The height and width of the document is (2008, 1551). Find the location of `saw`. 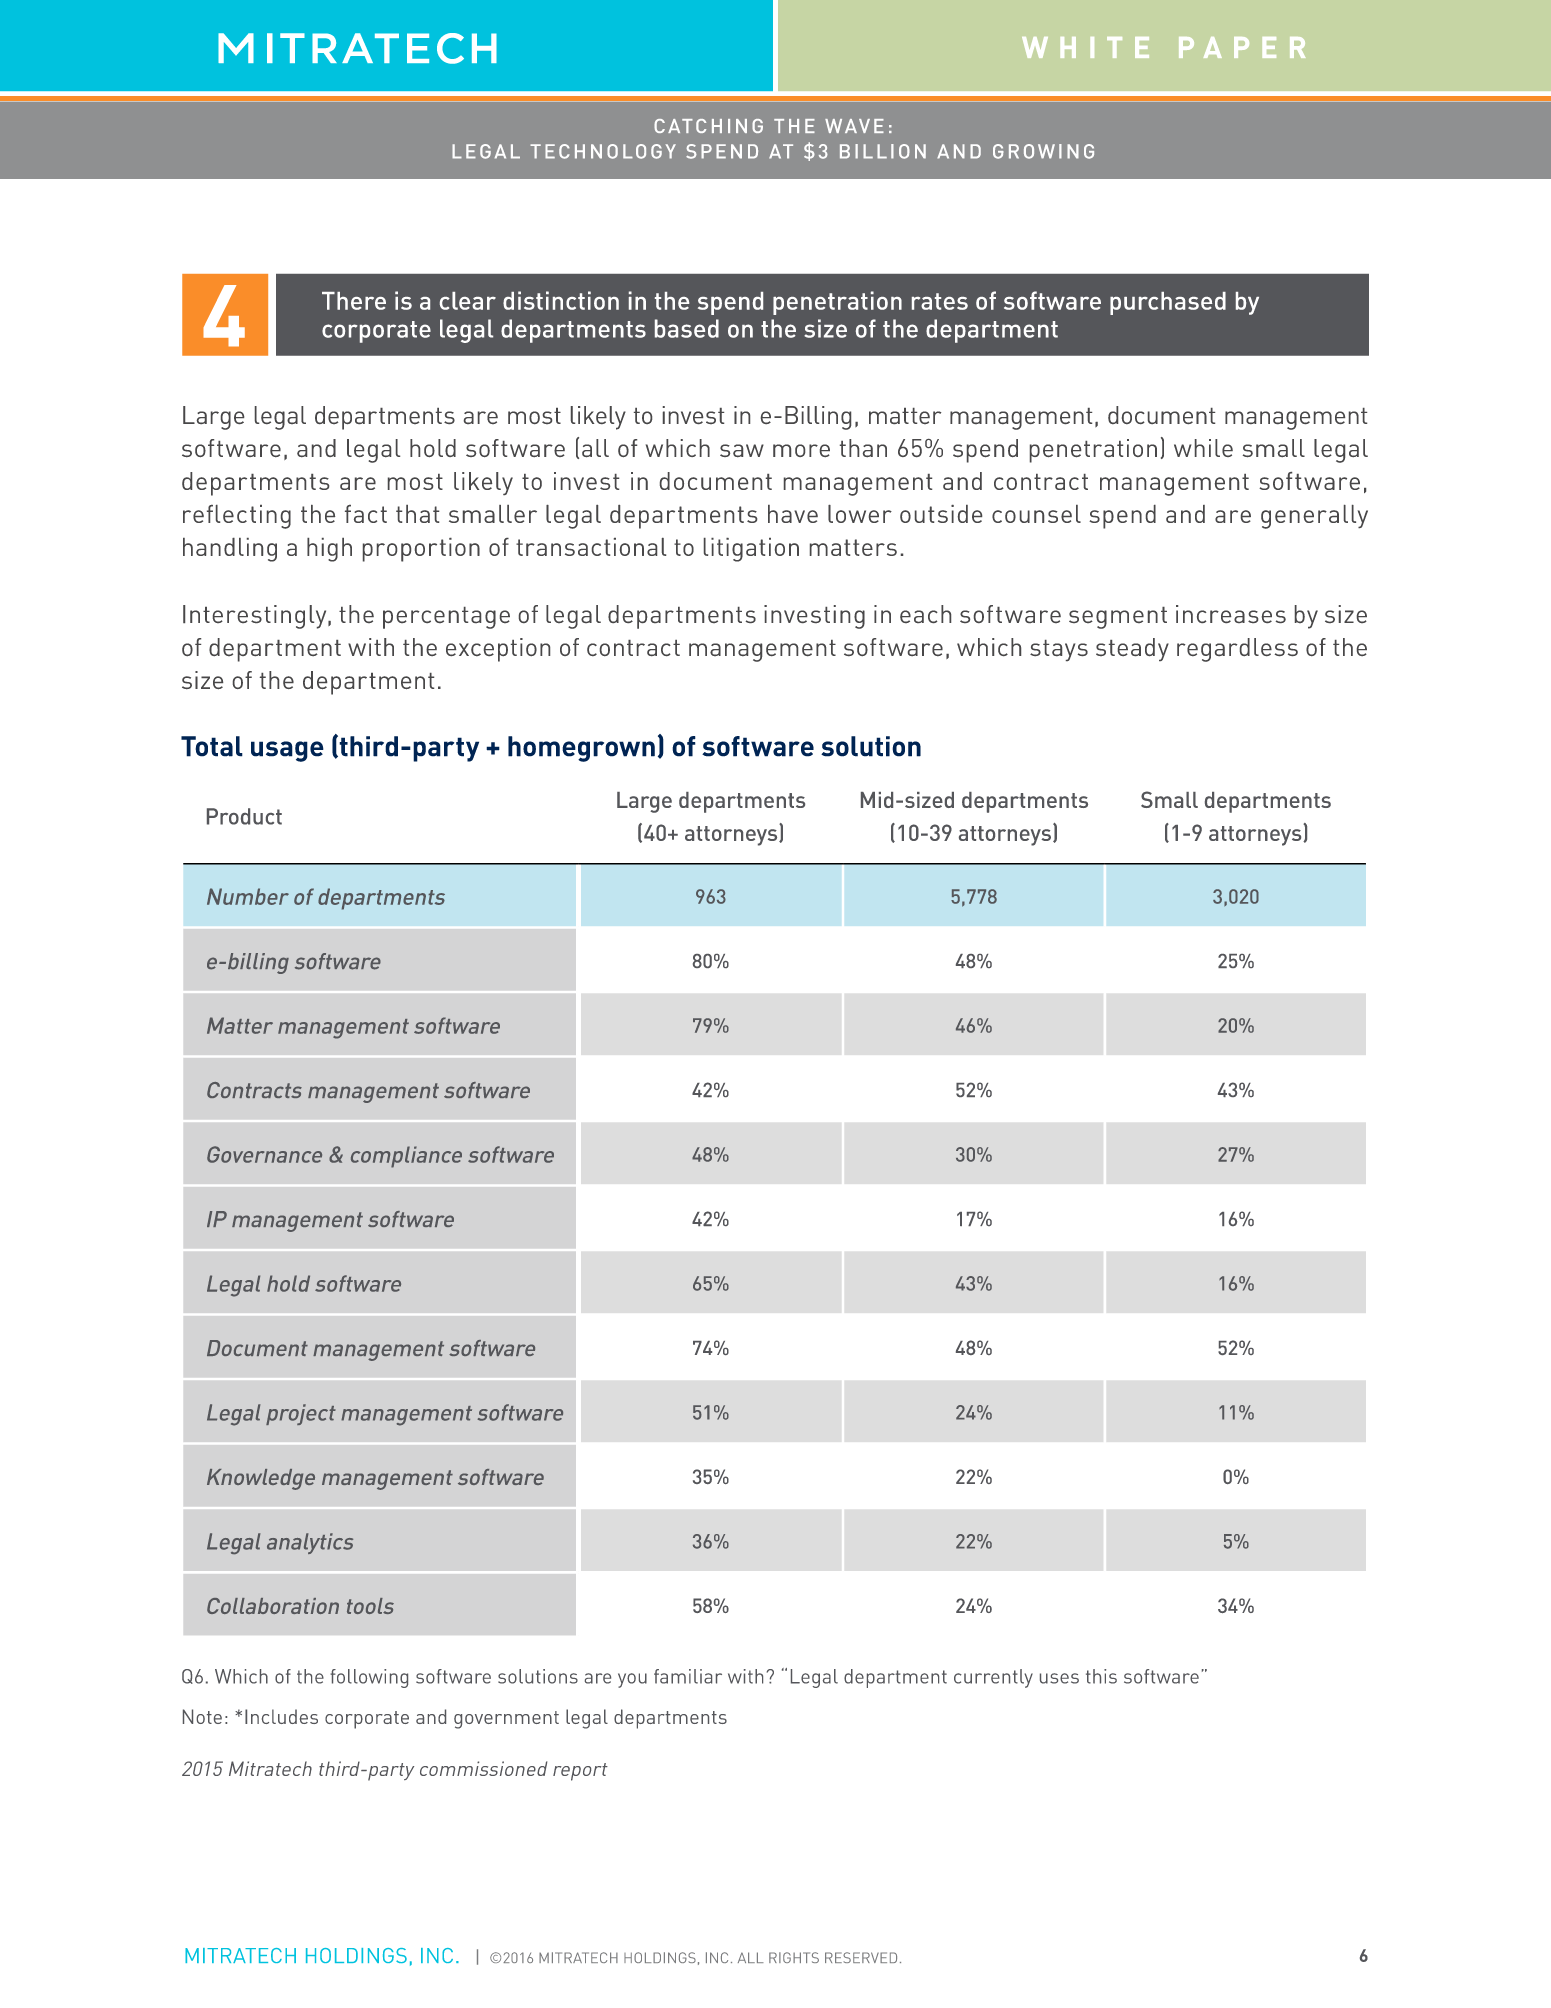

saw is located at coordinates (742, 450).
